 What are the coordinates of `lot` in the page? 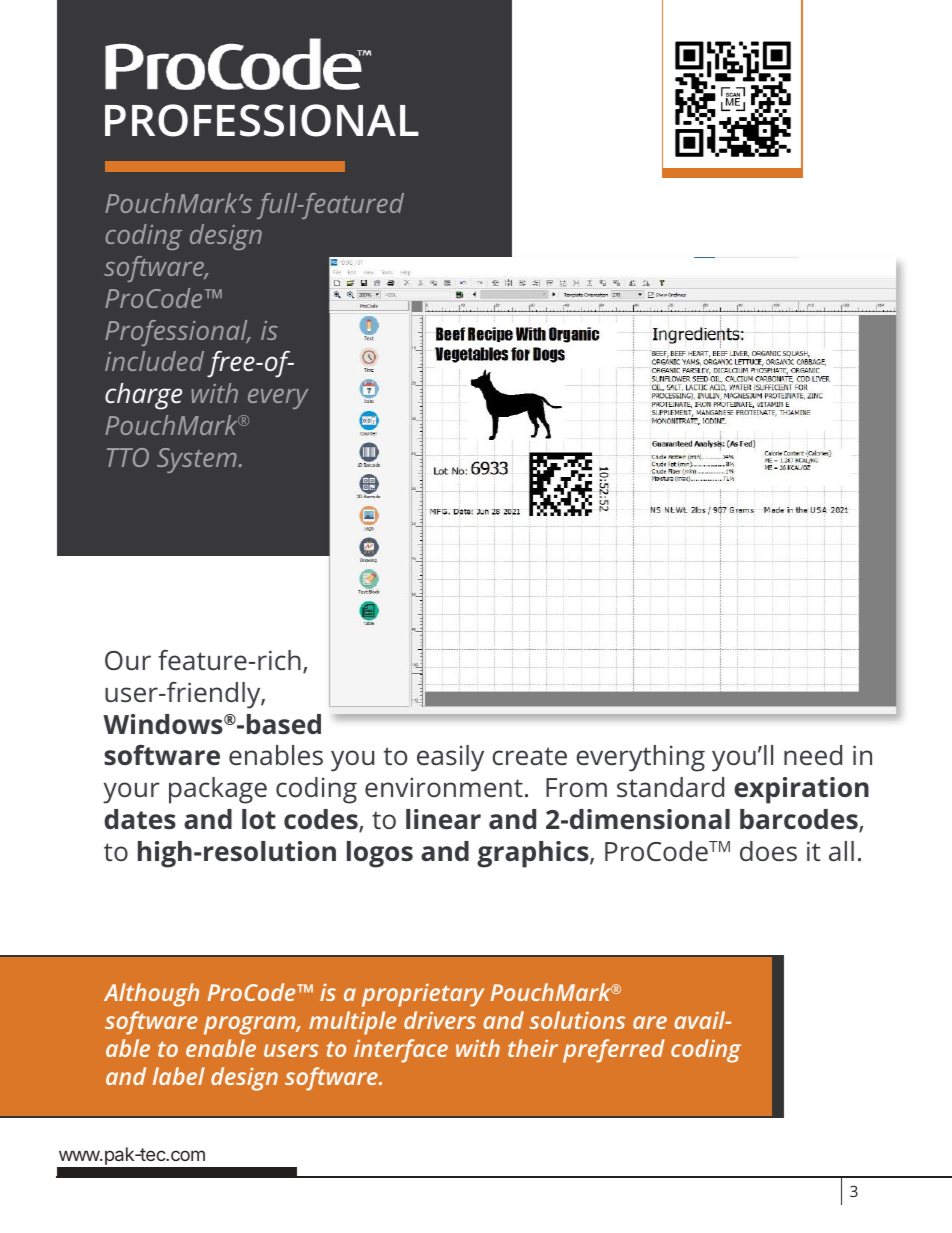 It's located at (259, 819).
